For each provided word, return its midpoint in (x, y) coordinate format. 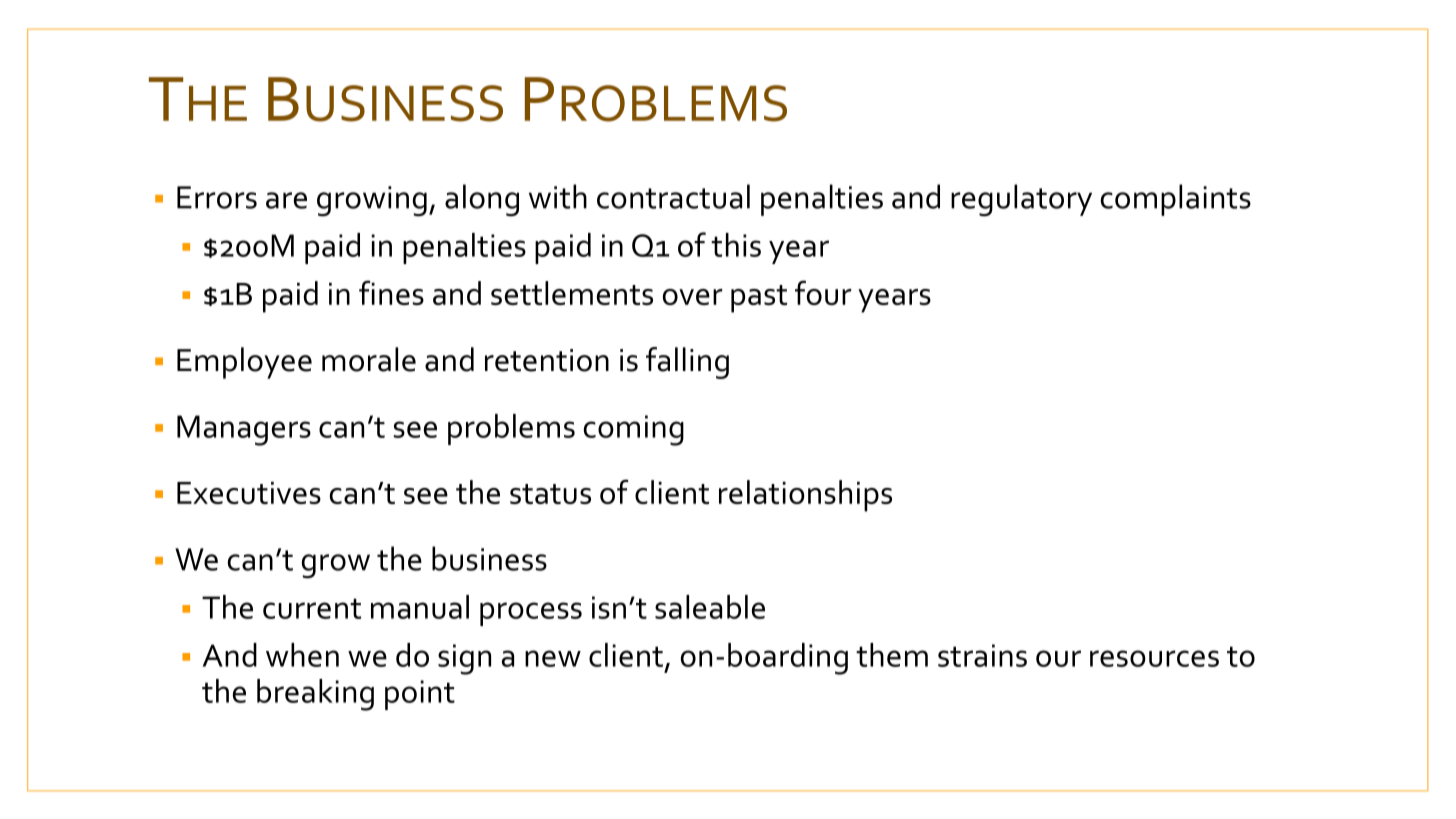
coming (634, 430)
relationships (805, 496)
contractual (673, 196)
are (286, 200)
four (823, 292)
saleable (710, 607)
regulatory (1021, 200)
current (312, 608)
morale (369, 359)
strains (982, 655)
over (692, 297)
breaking (315, 695)
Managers (244, 430)
